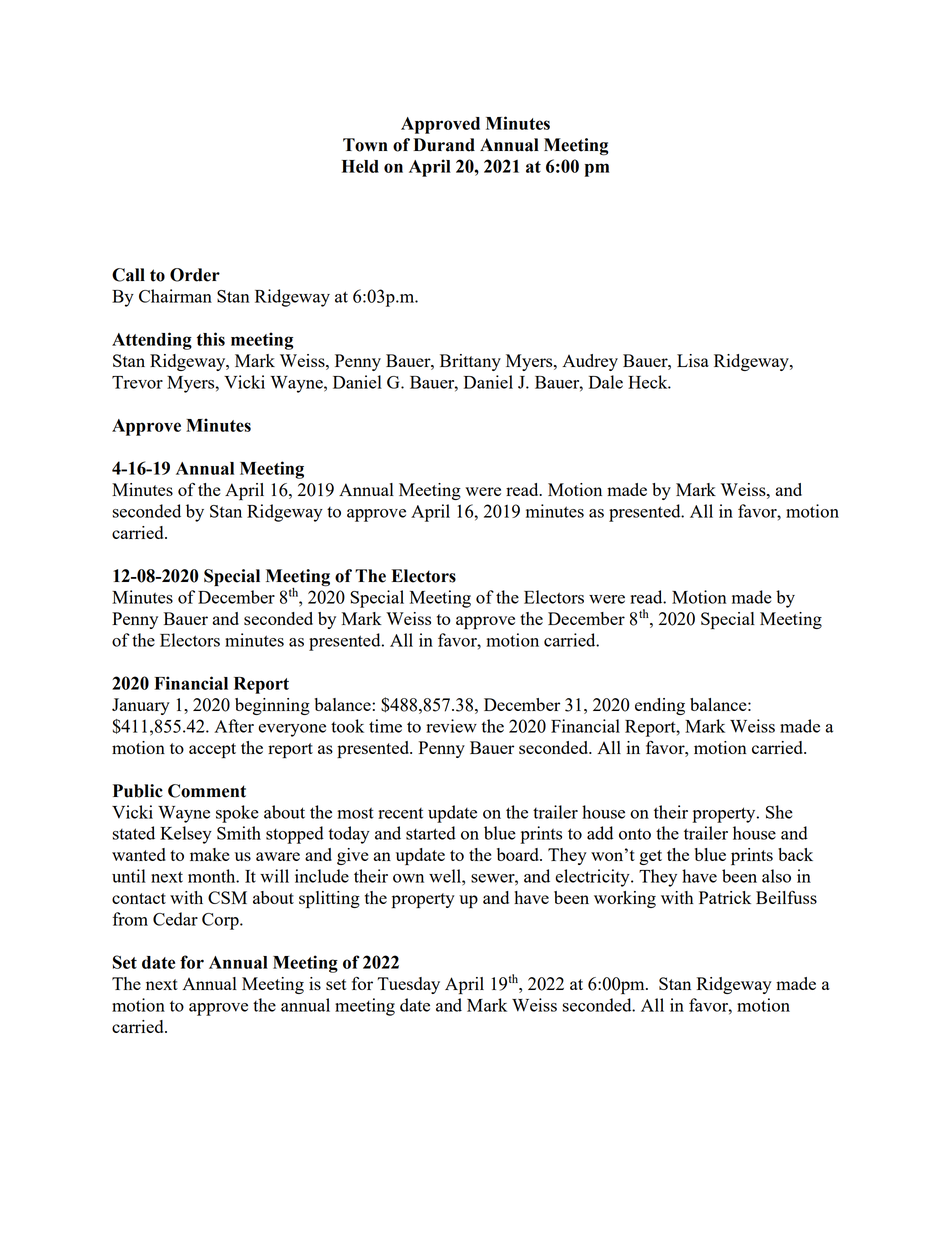 This page has width=952, height=1233. I want to click on Dale, so click(606, 382).
